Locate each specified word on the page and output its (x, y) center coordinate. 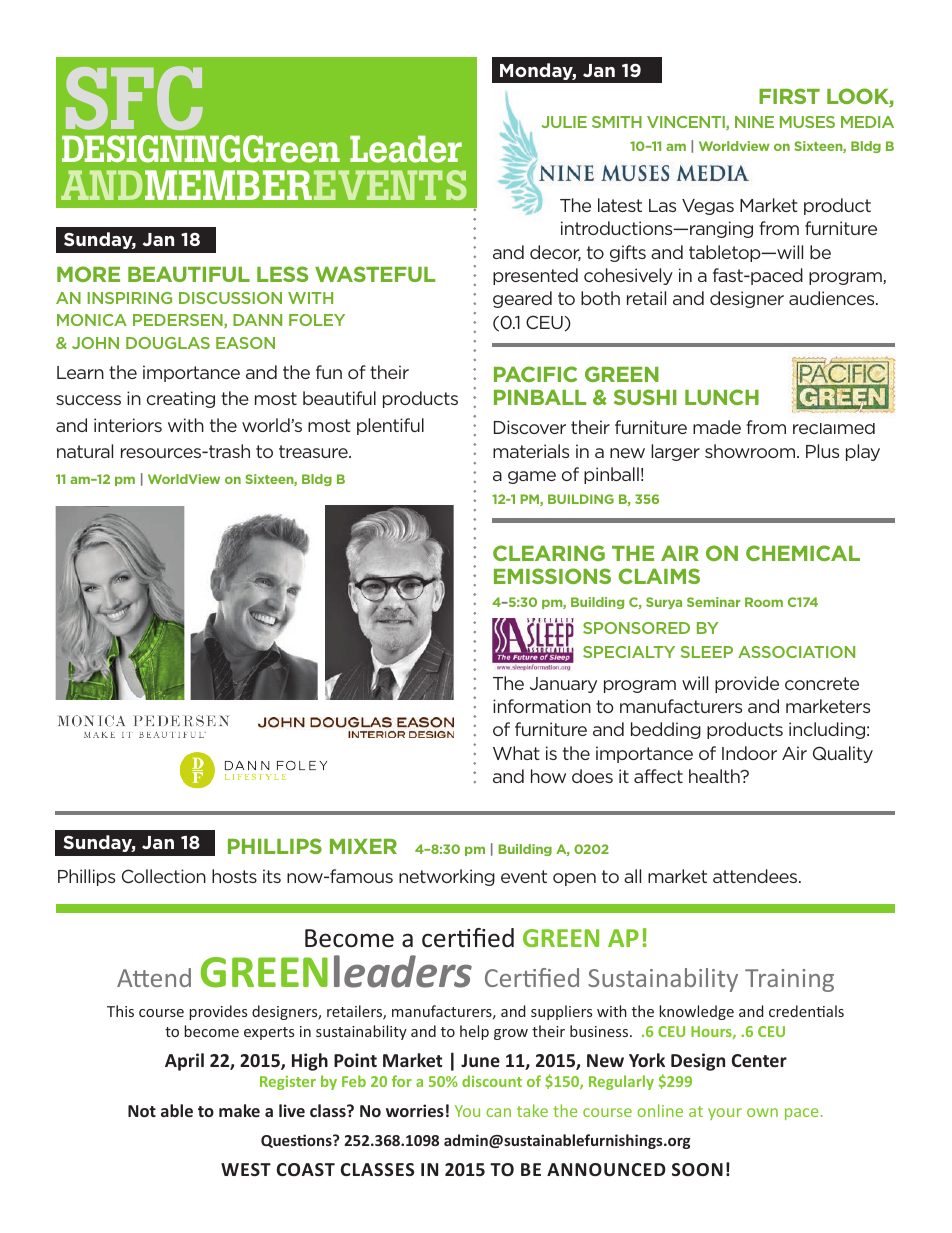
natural (85, 451)
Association (796, 652)
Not (142, 1111)
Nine (754, 122)
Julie (564, 122)
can (498, 1112)
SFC (134, 98)
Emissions (552, 576)
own (762, 1112)
